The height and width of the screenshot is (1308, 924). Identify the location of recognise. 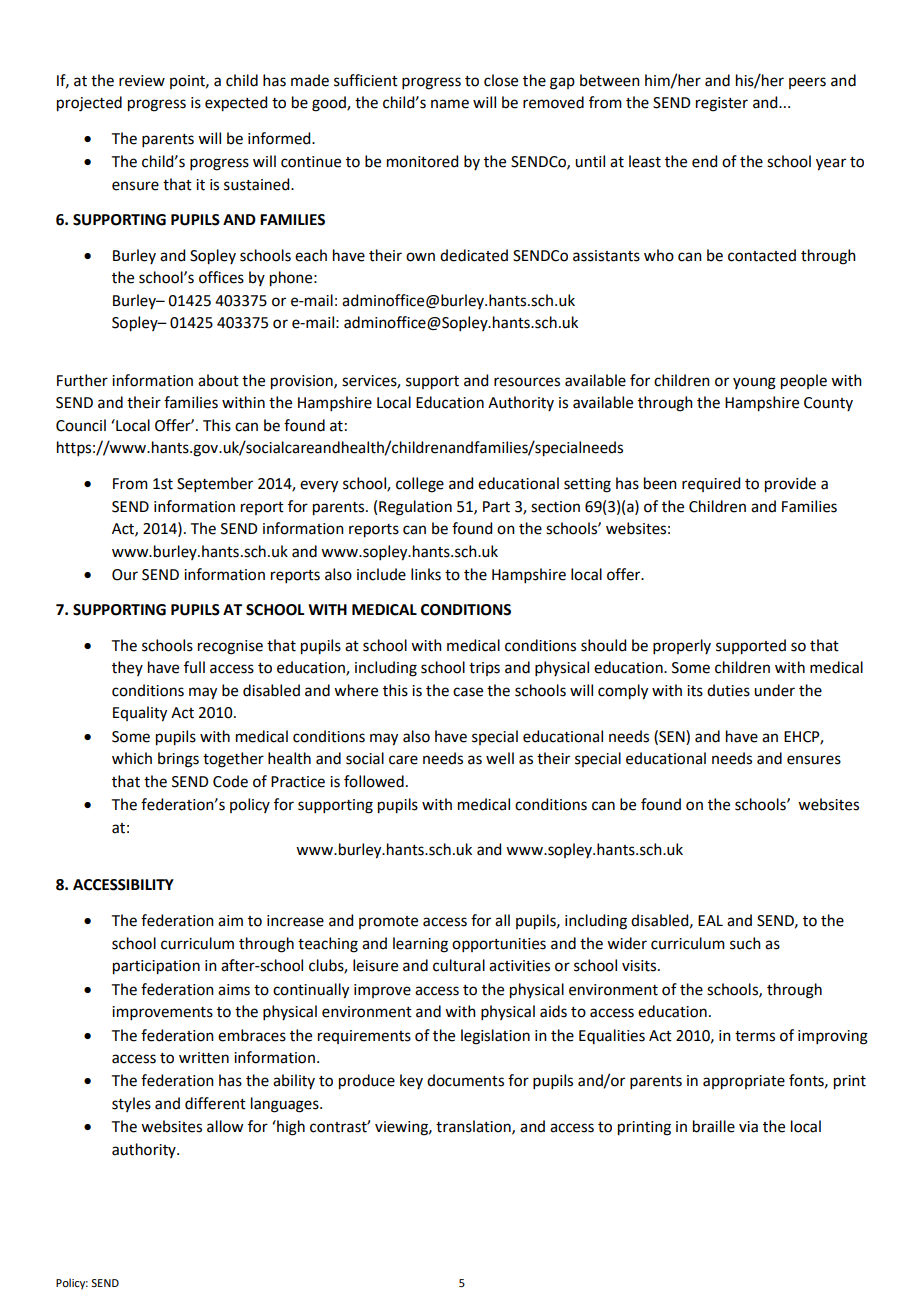
(230, 647).
